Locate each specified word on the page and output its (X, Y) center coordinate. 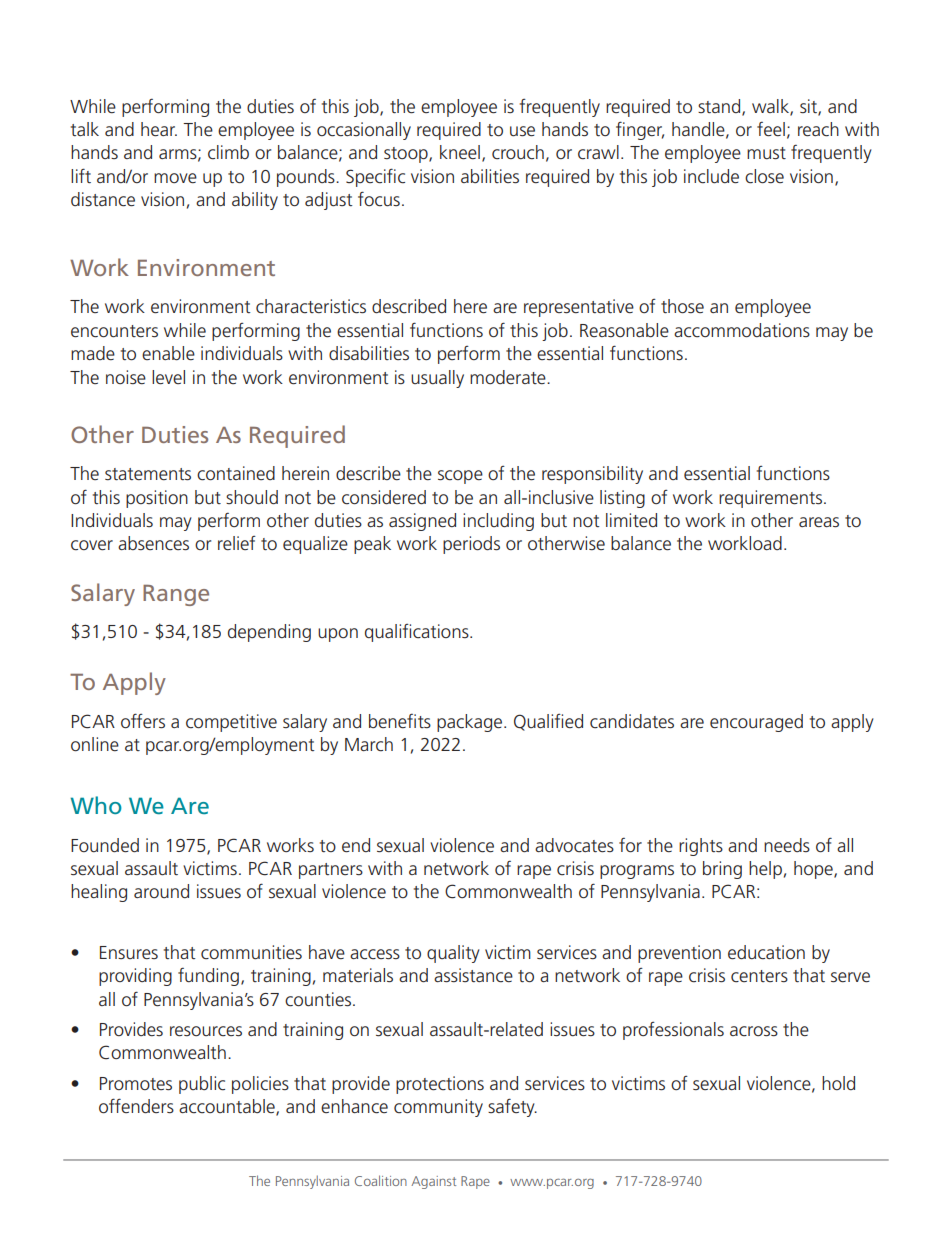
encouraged (756, 723)
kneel (460, 152)
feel (771, 129)
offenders (136, 1106)
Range (176, 595)
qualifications (418, 633)
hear (159, 129)
